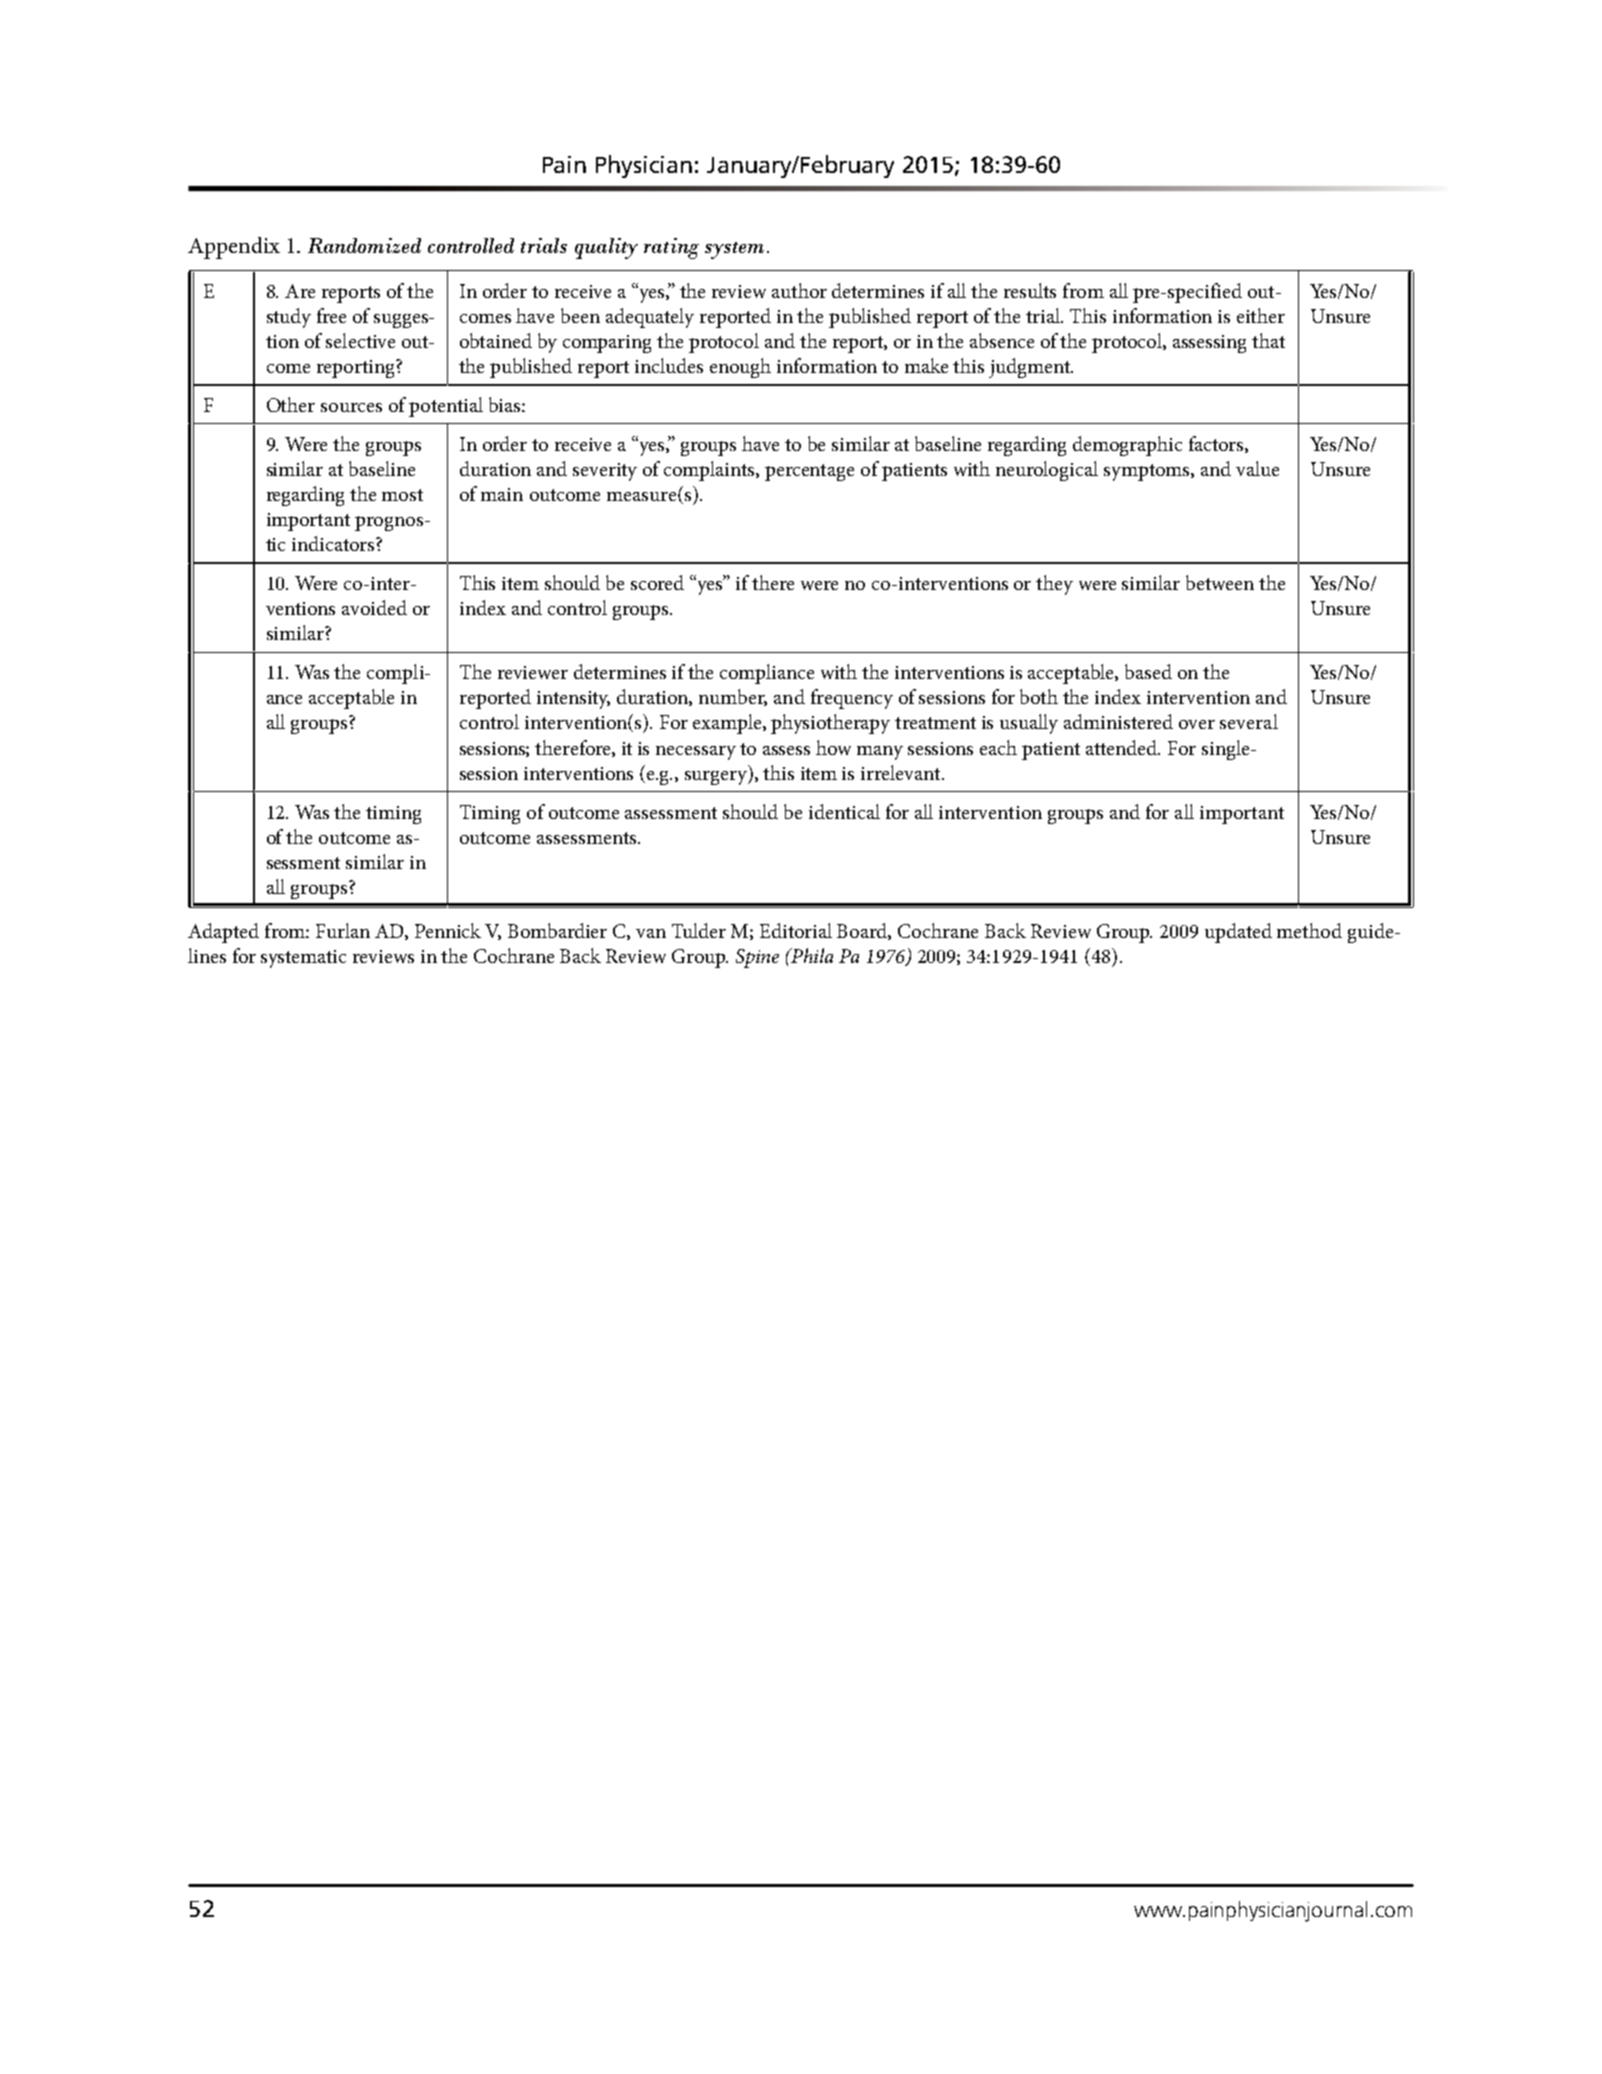 This image has height=2074, width=1602. I want to click on author, so click(799, 290).
